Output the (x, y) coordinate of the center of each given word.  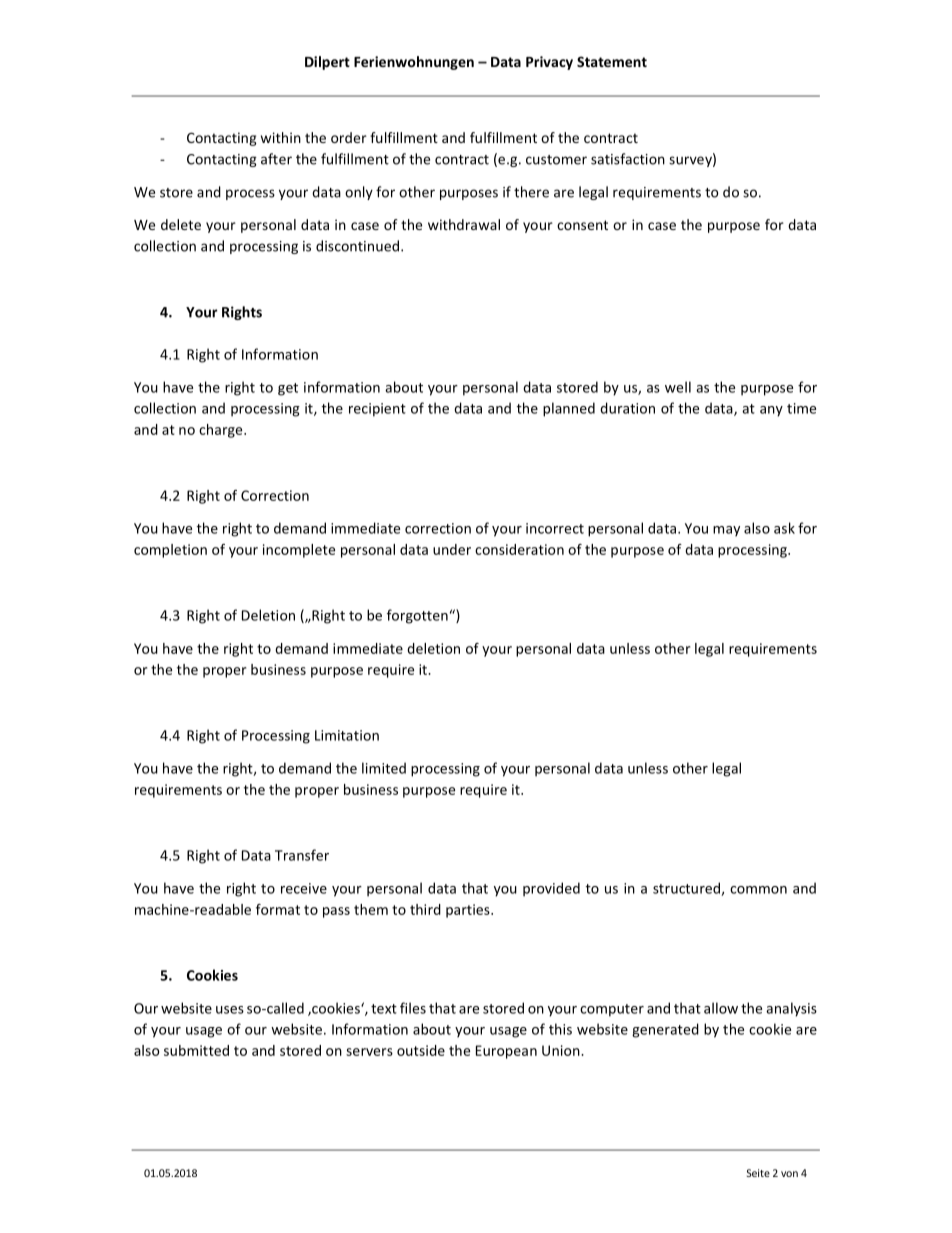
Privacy (549, 63)
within (281, 137)
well (678, 387)
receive (304, 888)
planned (569, 409)
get (288, 389)
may (726, 531)
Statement (612, 61)
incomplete (299, 551)
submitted (196, 1050)
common (758, 890)
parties (469, 911)
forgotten (417, 616)
